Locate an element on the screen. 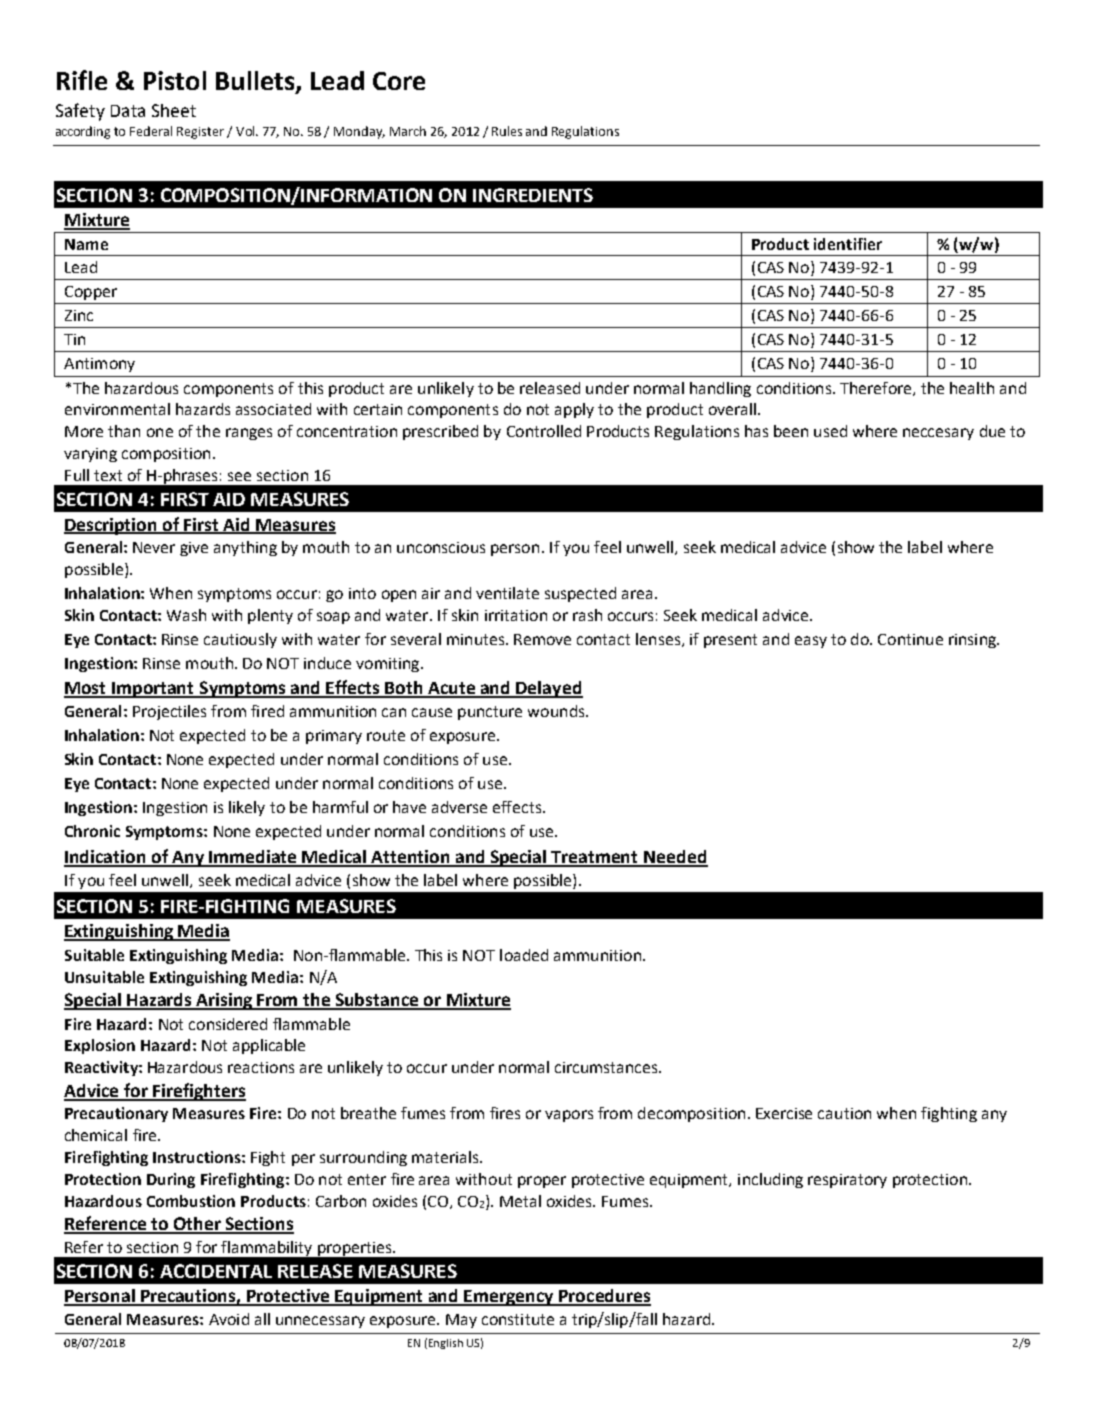  Avoid is located at coordinates (229, 1319).
